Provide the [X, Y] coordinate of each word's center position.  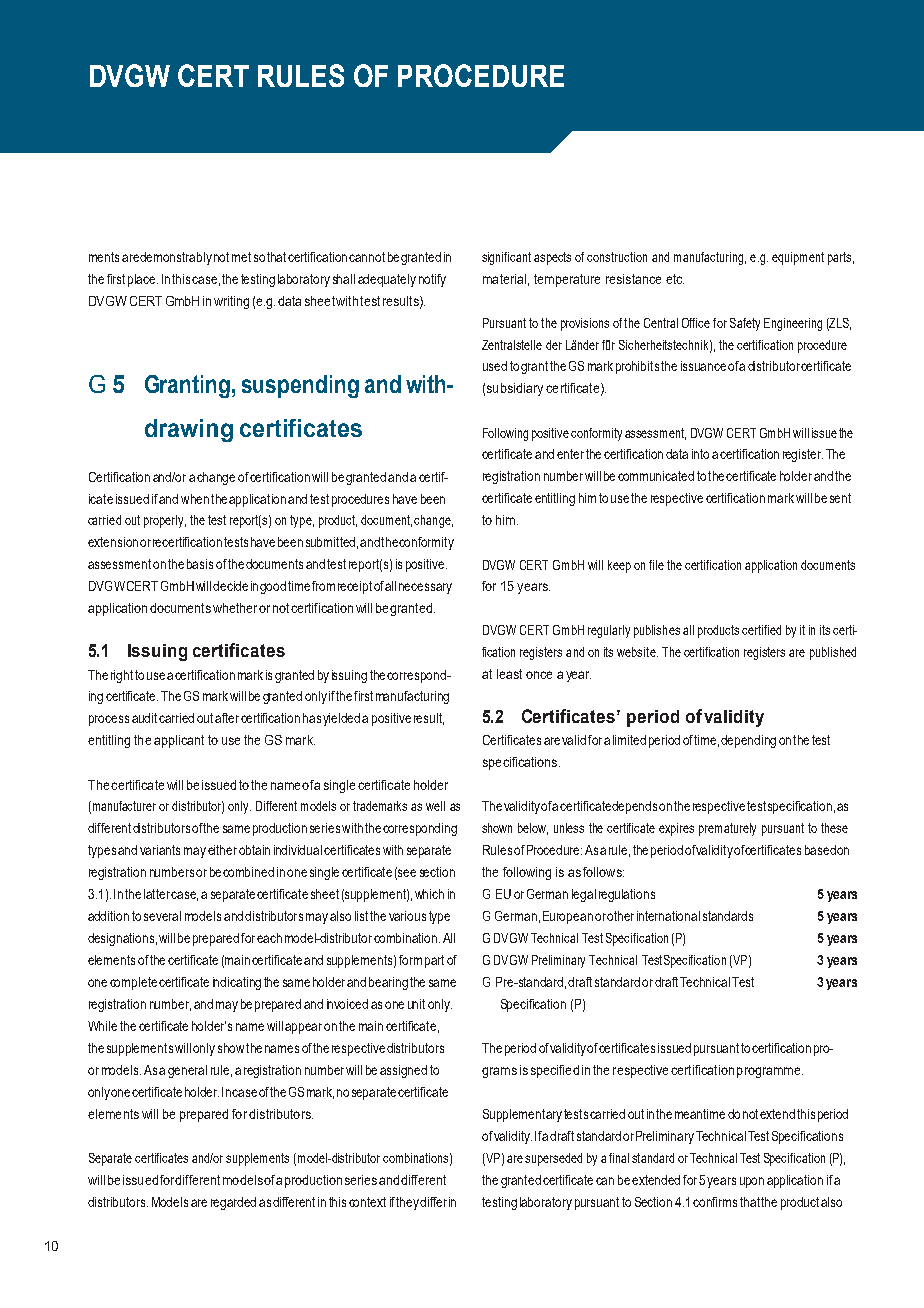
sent [840, 498]
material [504, 279]
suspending [300, 386]
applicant [179, 741]
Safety [745, 324]
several [162, 916]
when [195, 499]
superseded [553, 1159]
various [407, 916]
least [509, 674]
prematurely [727, 829]
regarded [233, 1203]
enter [570, 454]
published [833, 653]
